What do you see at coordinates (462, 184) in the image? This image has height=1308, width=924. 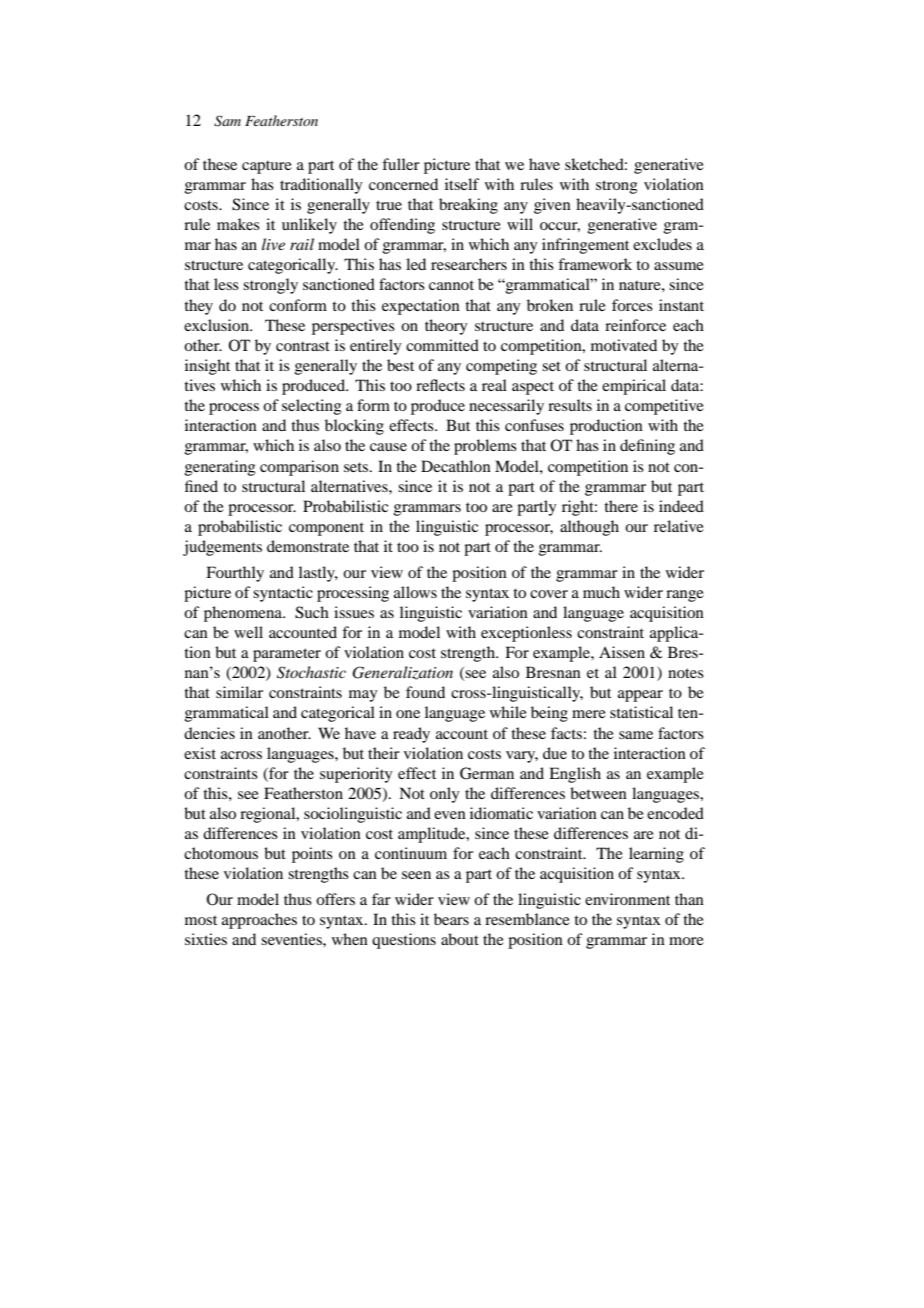 I see `itself` at bounding box center [462, 184].
